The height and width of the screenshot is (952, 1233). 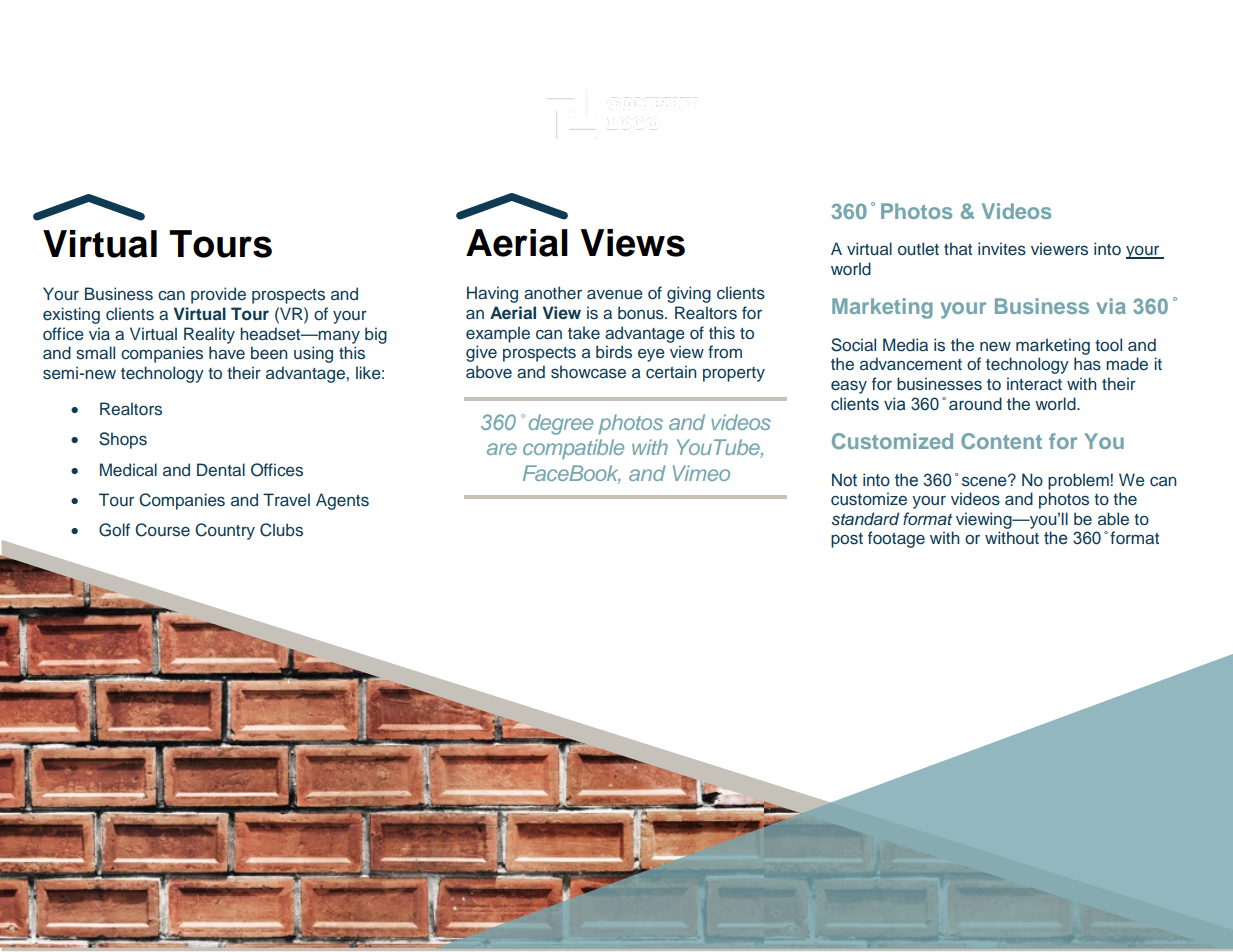 I want to click on showcase, so click(x=588, y=372).
